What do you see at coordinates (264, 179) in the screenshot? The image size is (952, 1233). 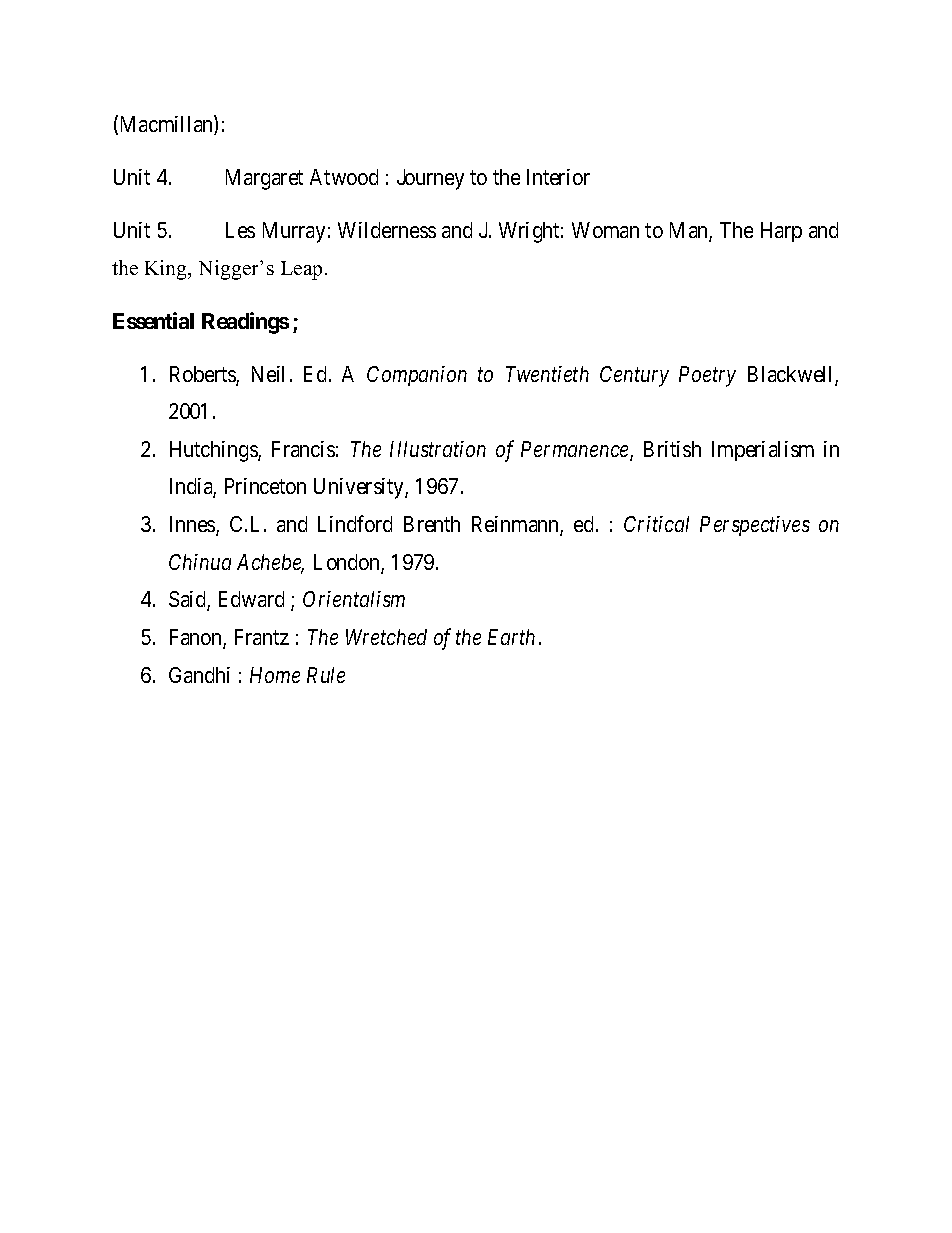 I see `Margaret` at bounding box center [264, 179].
